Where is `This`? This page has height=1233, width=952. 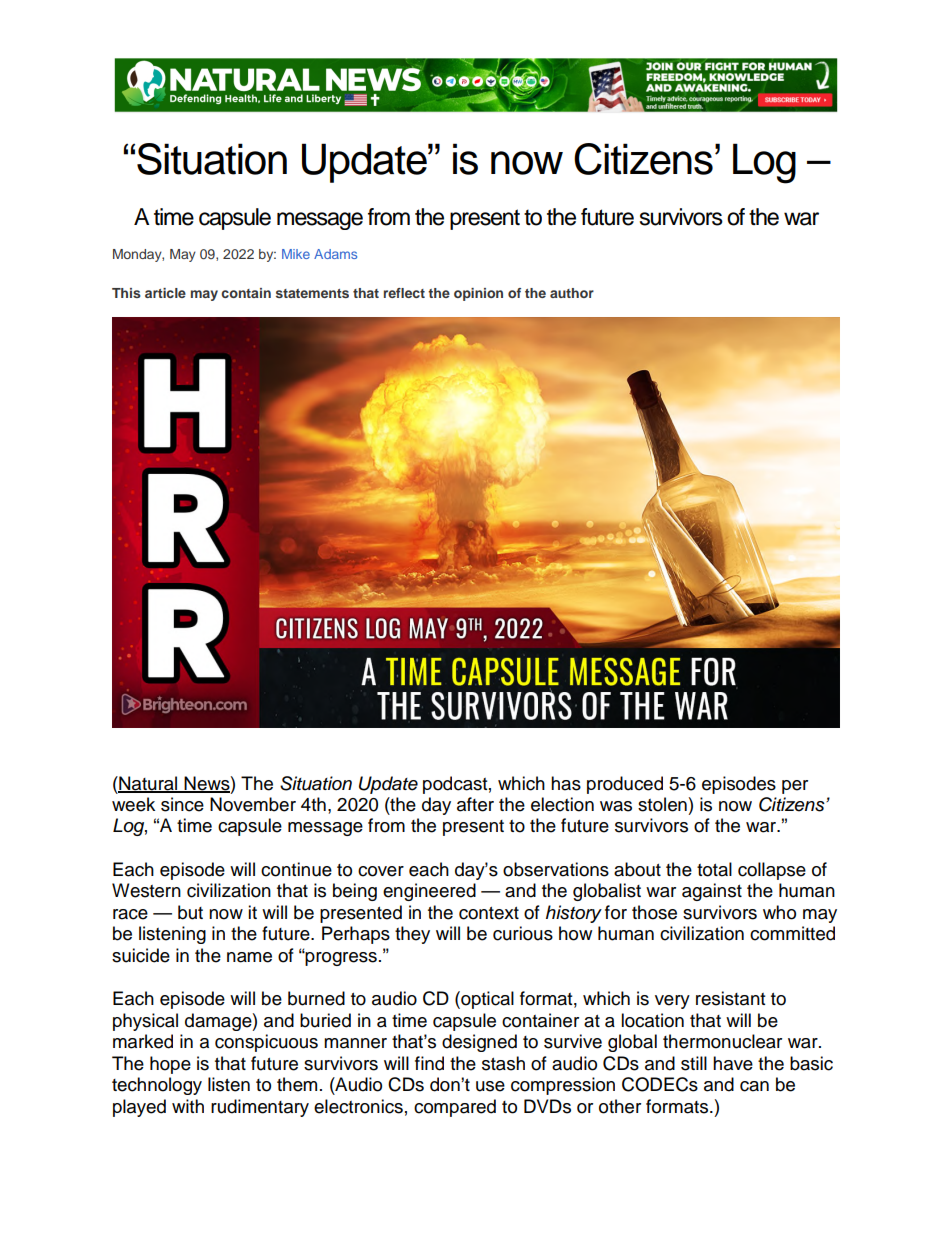
This is located at coordinates (126, 293).
